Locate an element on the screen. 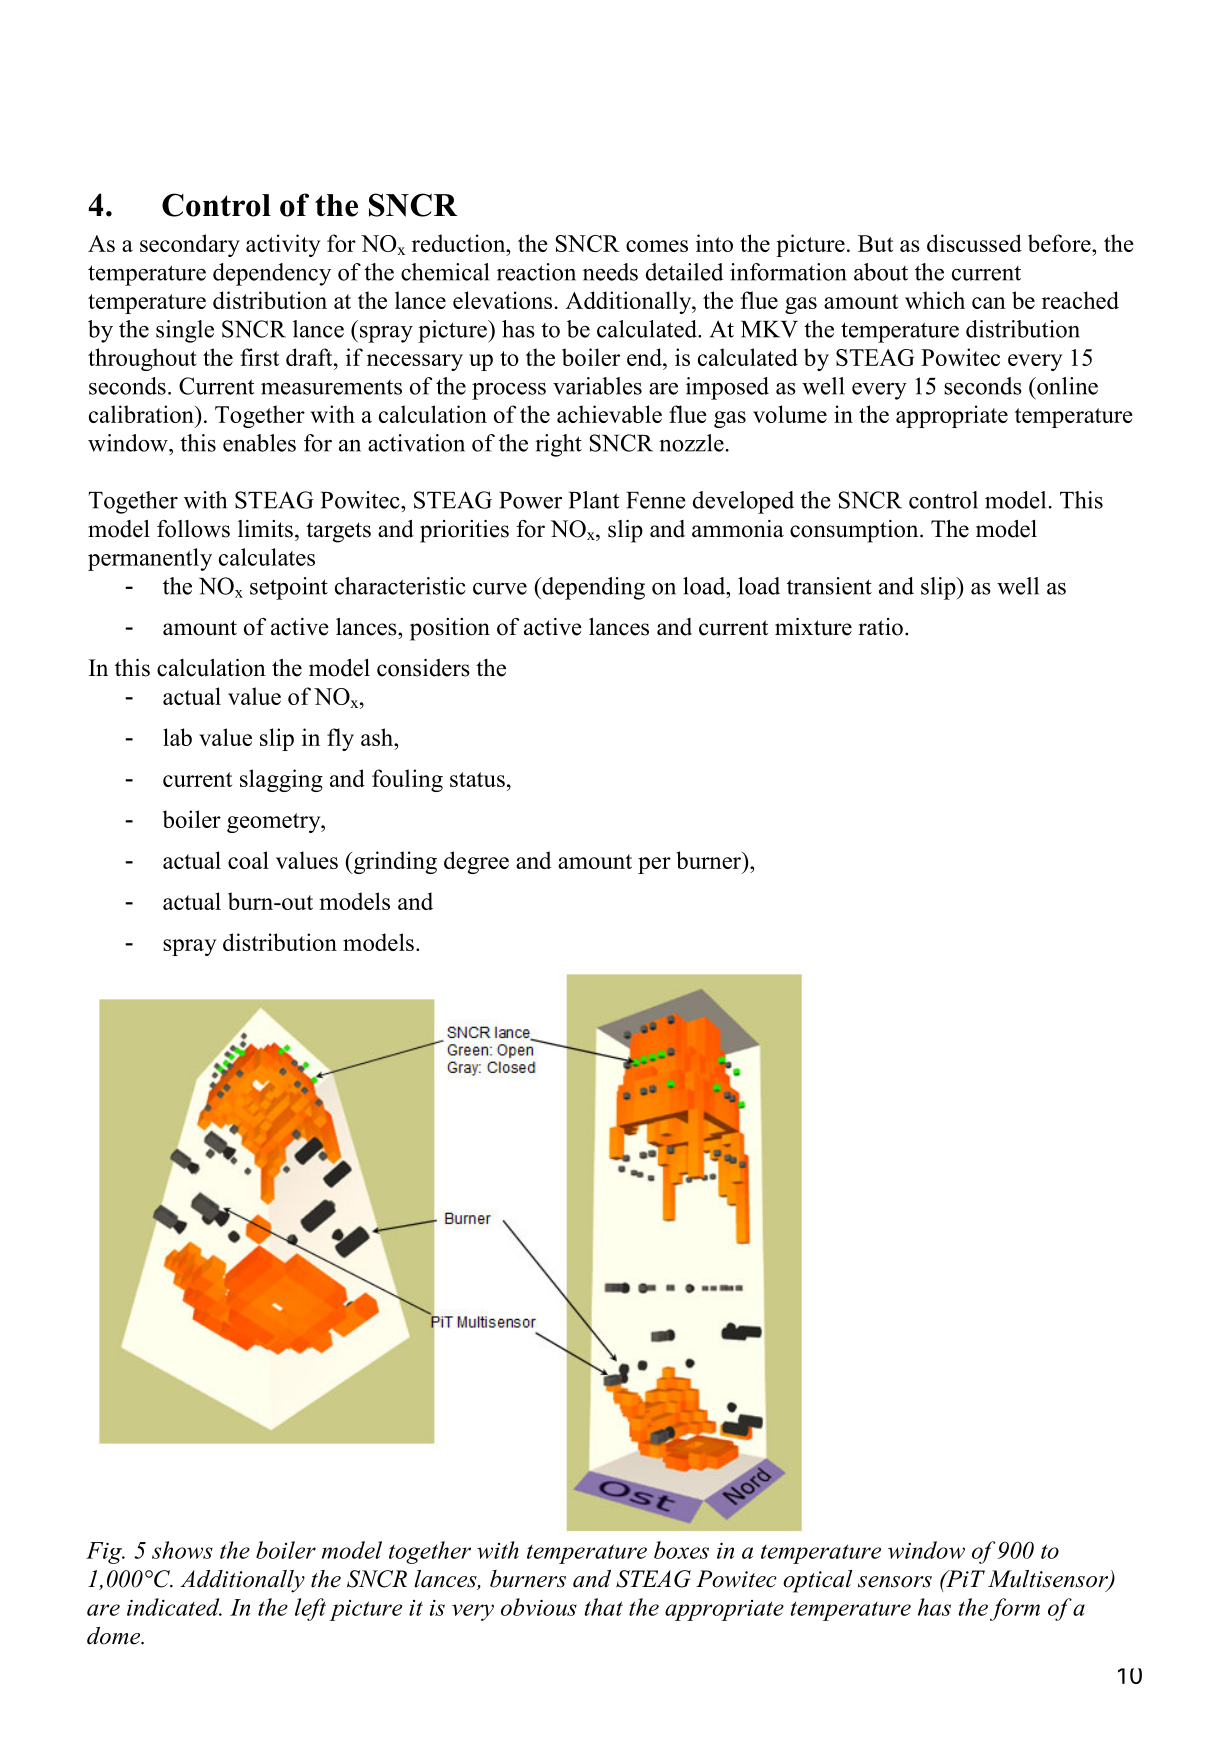  that is located at coordinates (603, 1607).
